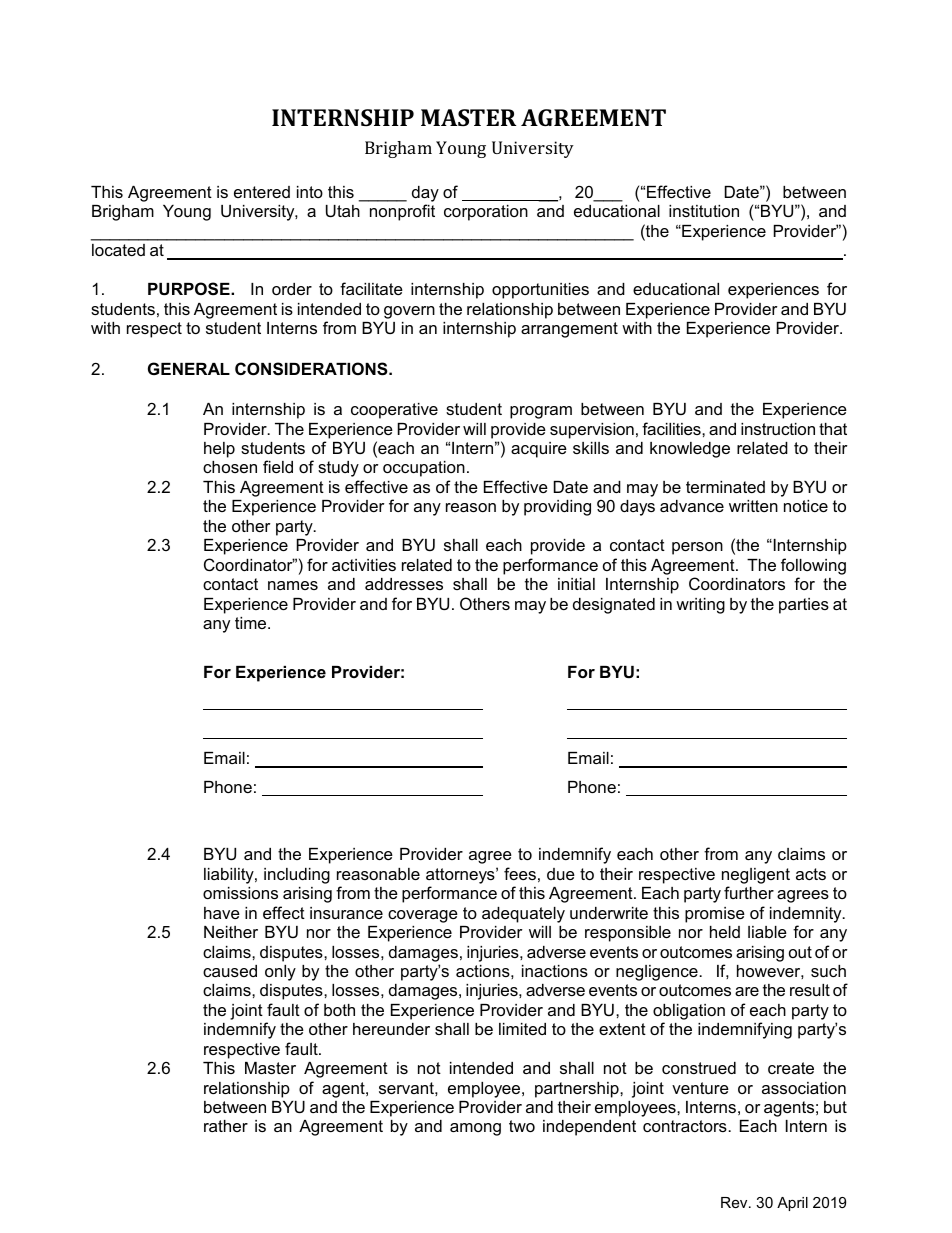 This screenshot has height=1233, width=952. I want to click on rather, so click(226, 1126).
